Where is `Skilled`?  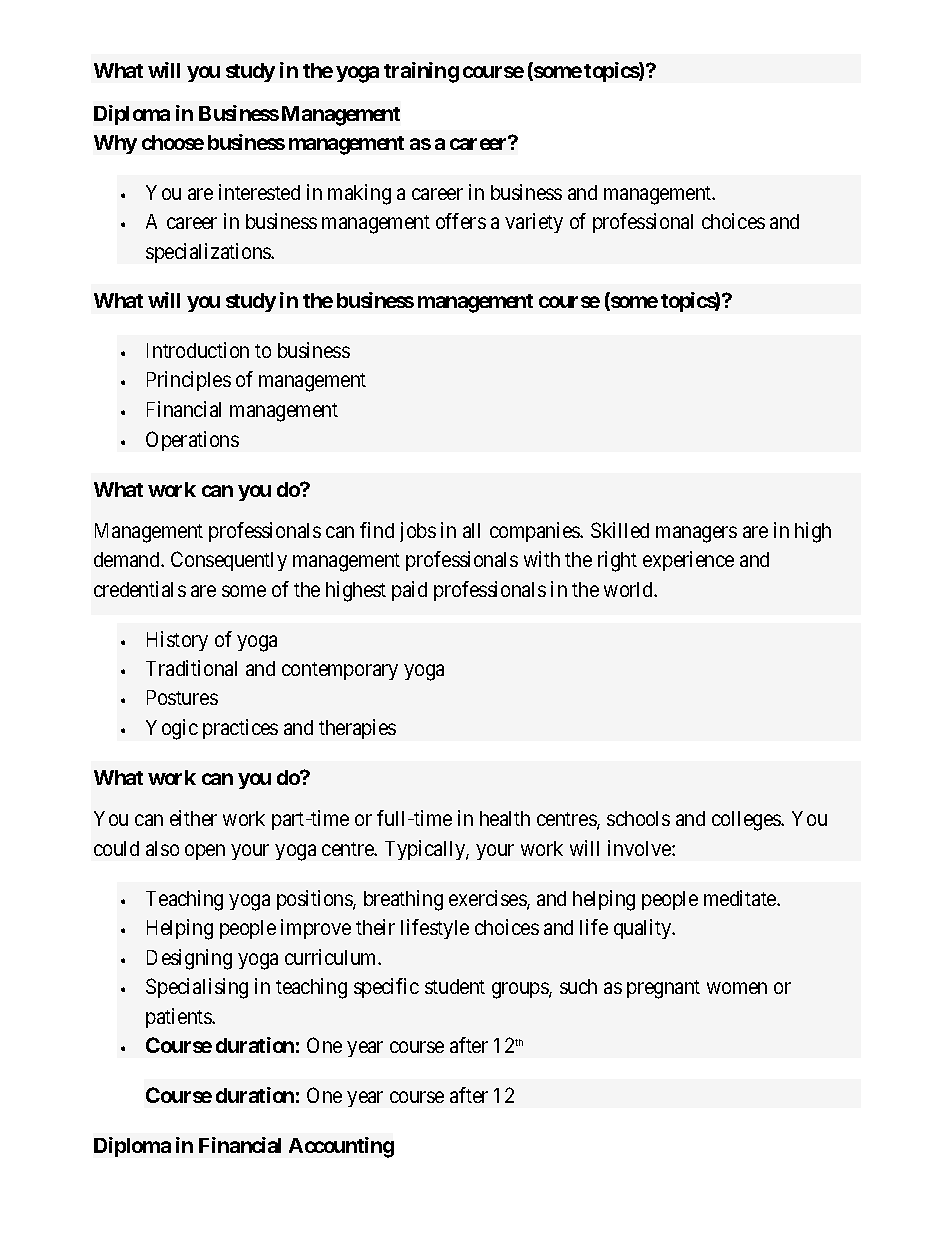 Skilled is located at coordinates (620, 530).
